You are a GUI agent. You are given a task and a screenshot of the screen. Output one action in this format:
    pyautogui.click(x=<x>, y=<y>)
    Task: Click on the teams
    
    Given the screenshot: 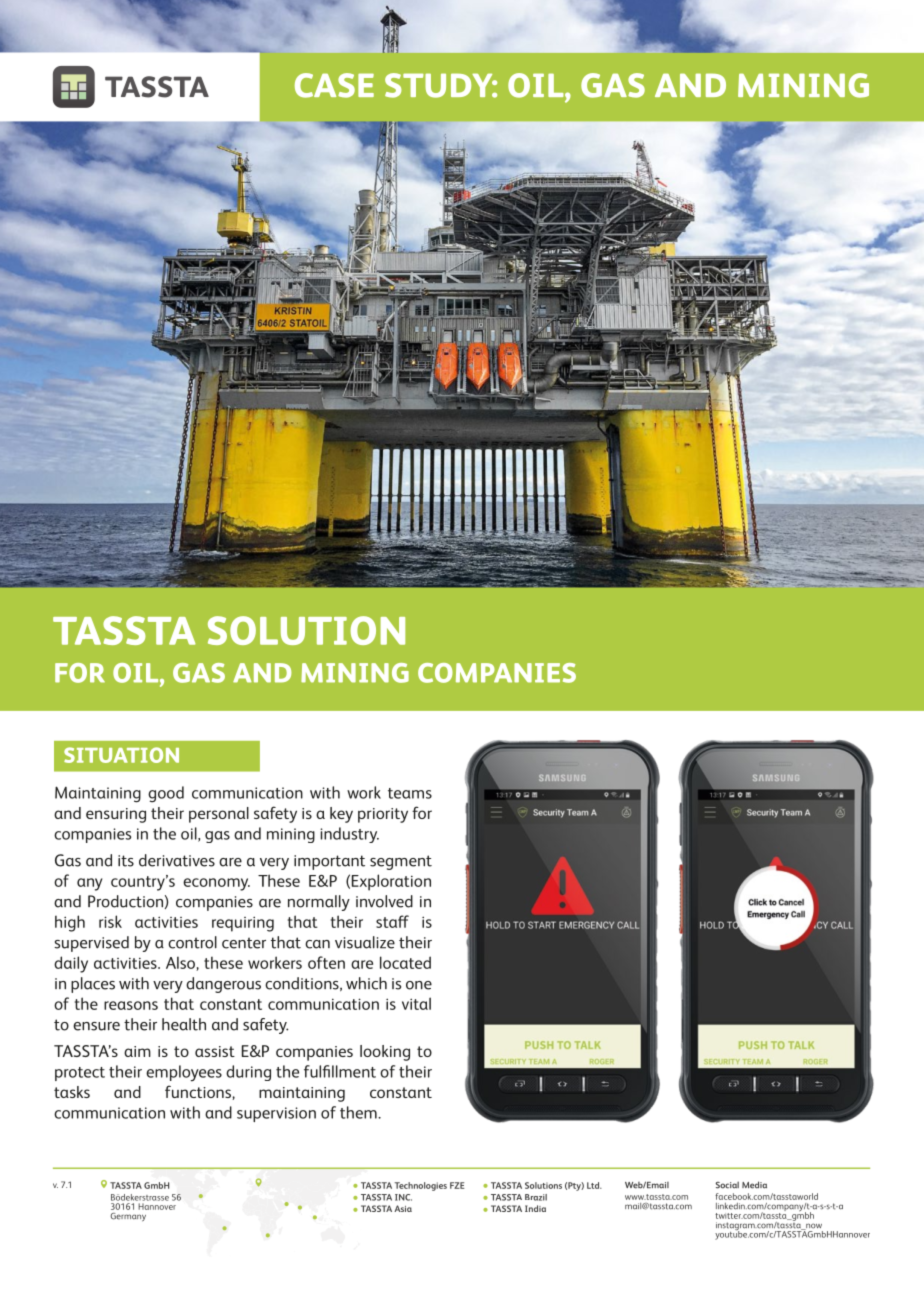 What is the action you would take?
    pyautogui.click(x=410, y=793)
